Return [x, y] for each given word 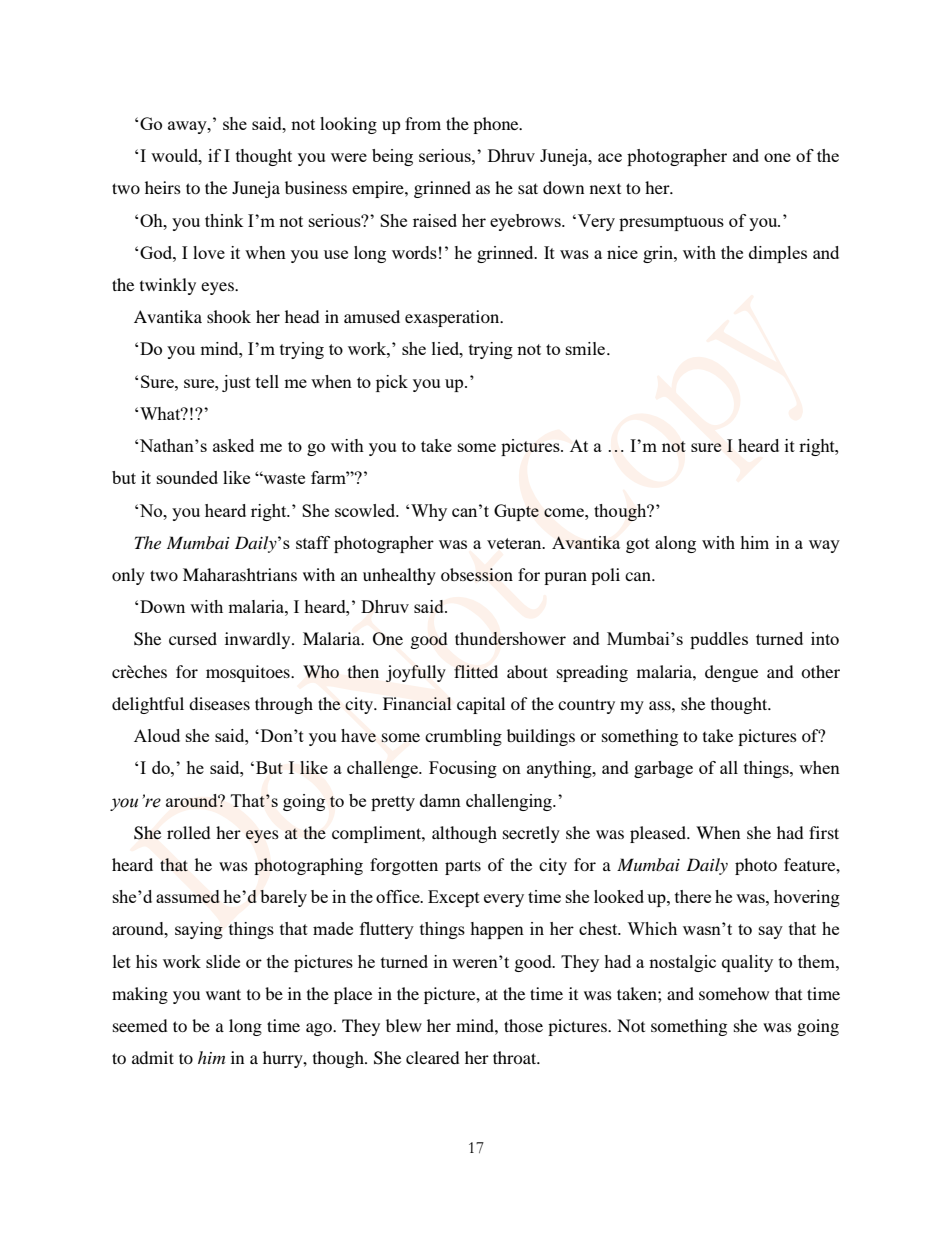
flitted [476, 671]
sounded [187, 477]
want [223, 994]
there [693, 896]
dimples [778, 254]
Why [429, 512]
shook [229, 316]
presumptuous [671, 223]
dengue [731, 673]
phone [497, 125]
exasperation [453, 318]
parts [463, 867]
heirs [163, 187]
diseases [219, 703]
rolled [189, 832]
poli [605, 576]
